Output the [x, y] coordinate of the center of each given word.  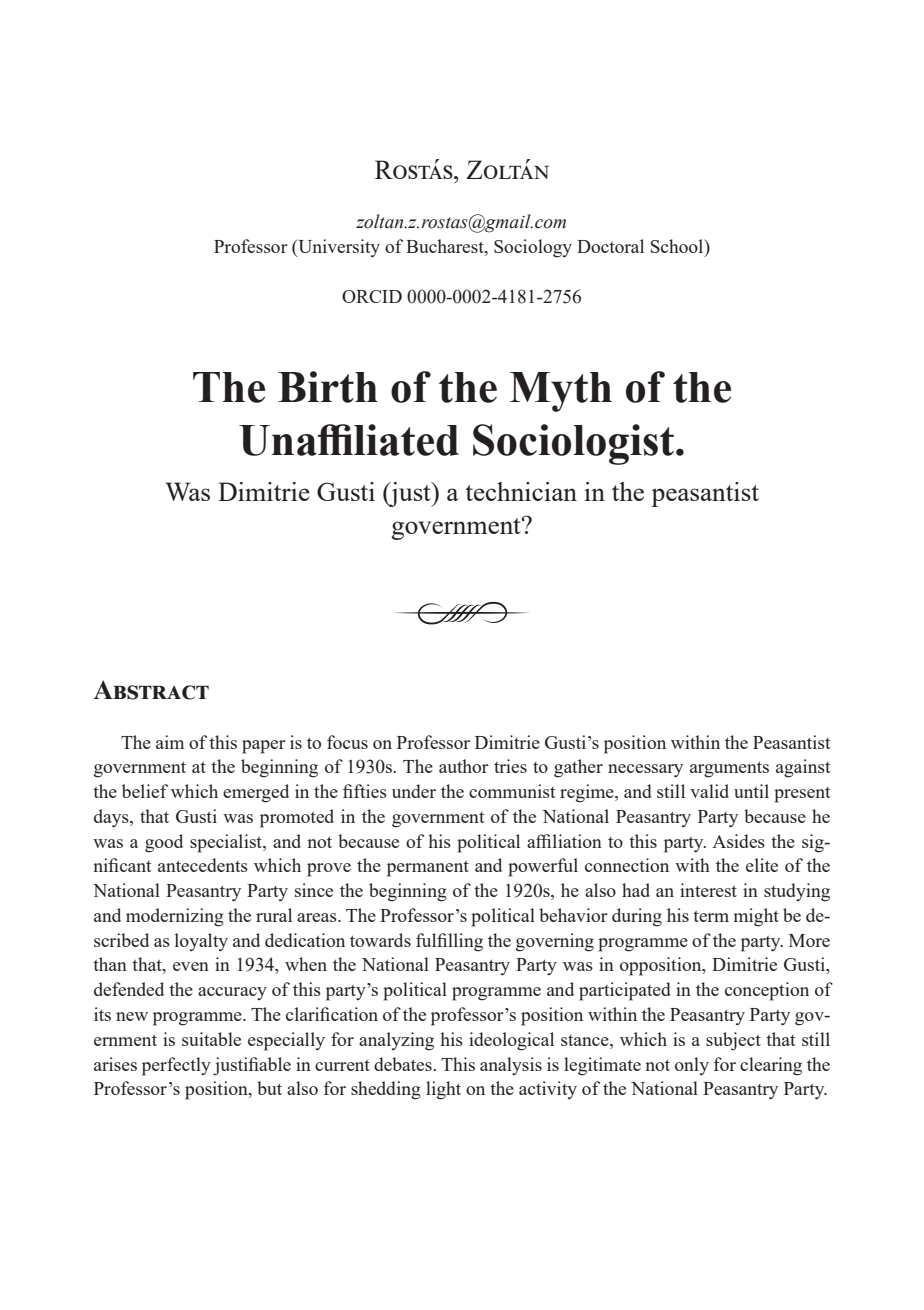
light [443, 1090]
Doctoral [610, 246]
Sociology [533, 248]
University [338, 248]
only [692, 1066]
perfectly [176, 1066]
